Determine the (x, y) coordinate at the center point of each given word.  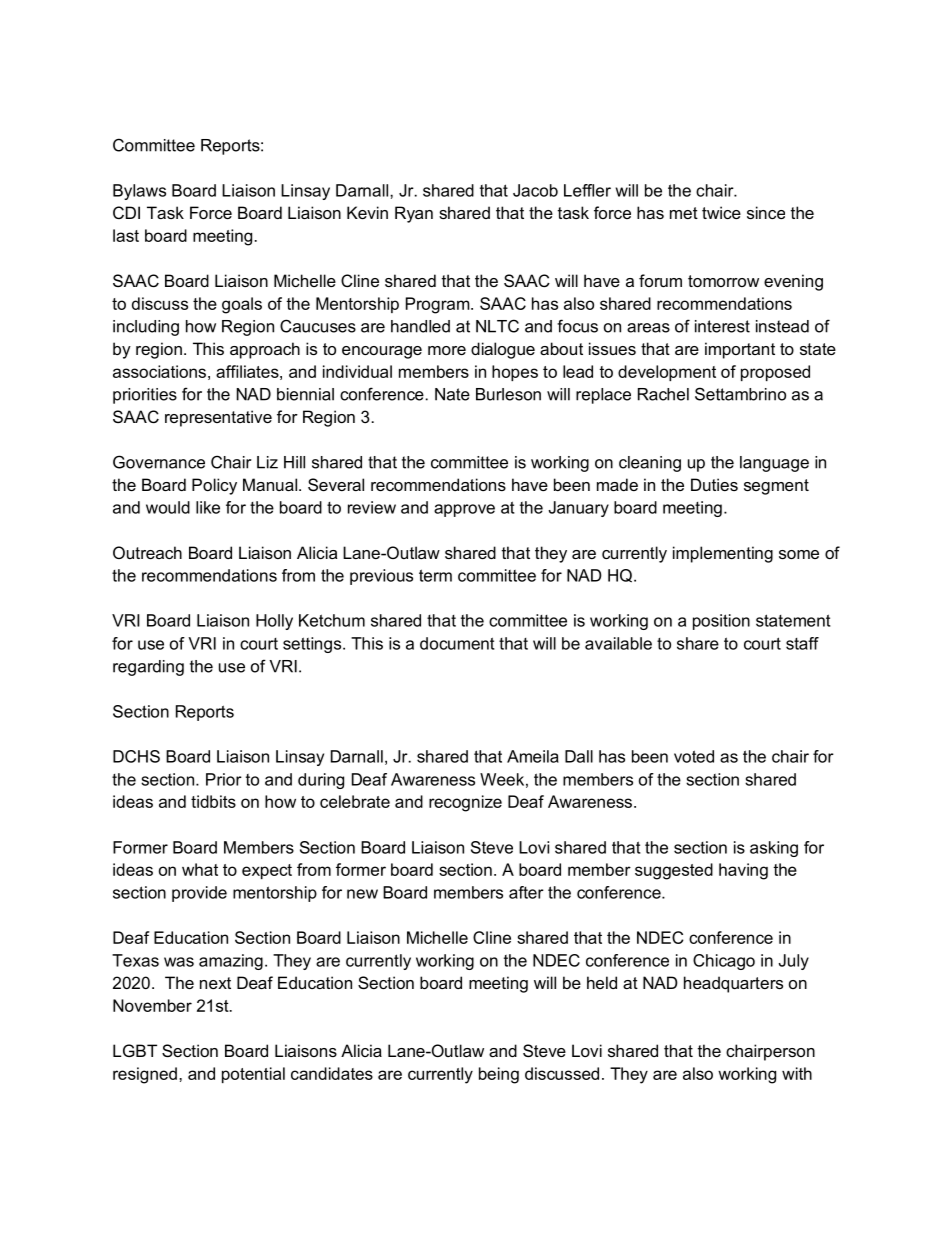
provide (199, 894)
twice (721, 212)
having (743, 871)
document (457, 643)
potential (253, 1075)
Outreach (147, 552)
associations (159, 371)
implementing (723, 554)
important (740, 350)
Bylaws (139, 192)
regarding (148, 668)
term (435, 575)
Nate (452, 394)
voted (694, 756)
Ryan (414, 214)
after (526, 892)
